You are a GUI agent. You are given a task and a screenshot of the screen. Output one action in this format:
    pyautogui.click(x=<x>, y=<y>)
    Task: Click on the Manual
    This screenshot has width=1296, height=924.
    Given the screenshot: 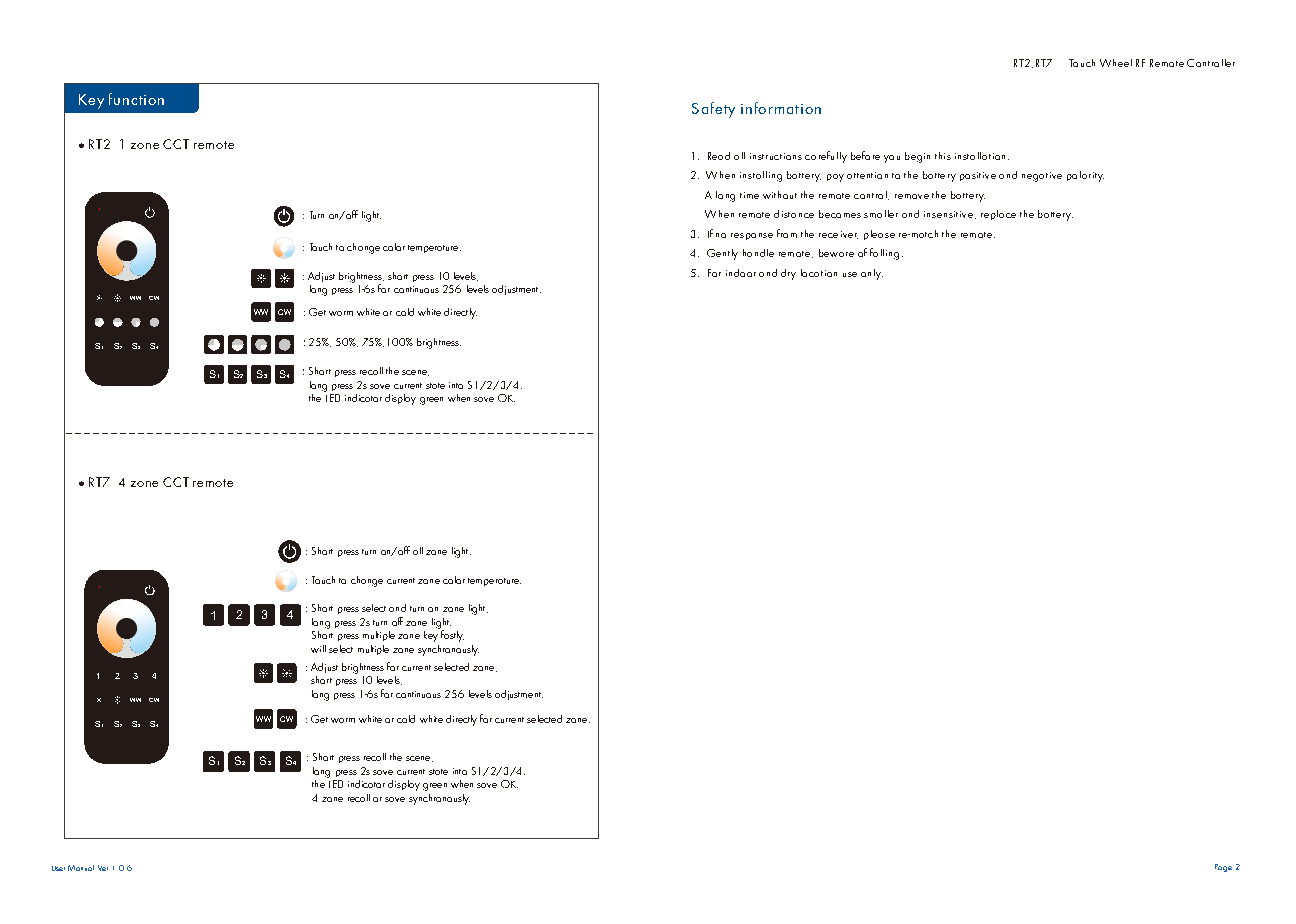 What is the action you would take?
    pyautogui.click(x=81, y=868)
